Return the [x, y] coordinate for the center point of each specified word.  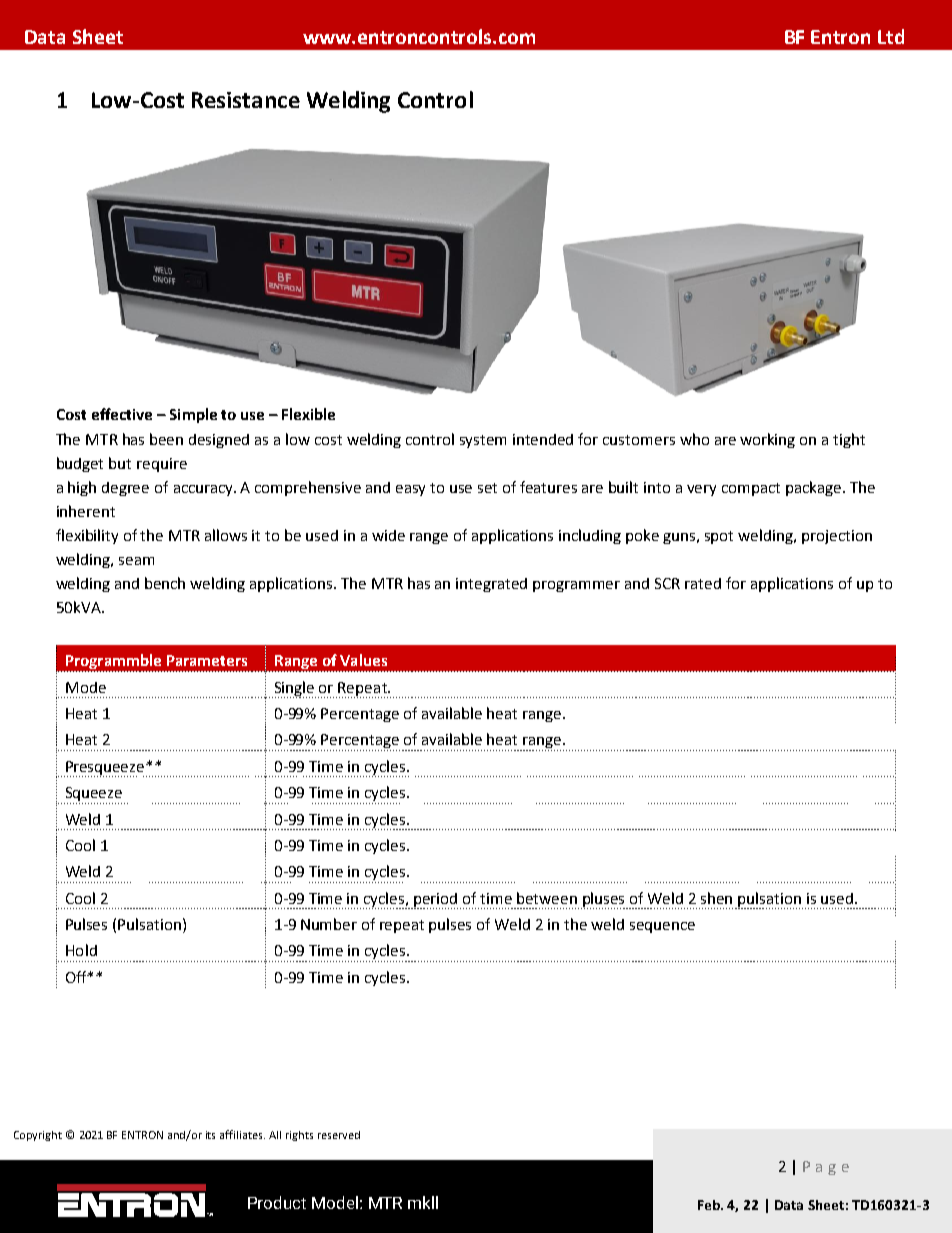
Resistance [246, 100]
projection [837, 537]
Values [363, 660]
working [767, 440]
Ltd [891, 36]
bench [165, 583]
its [210, 1135]
